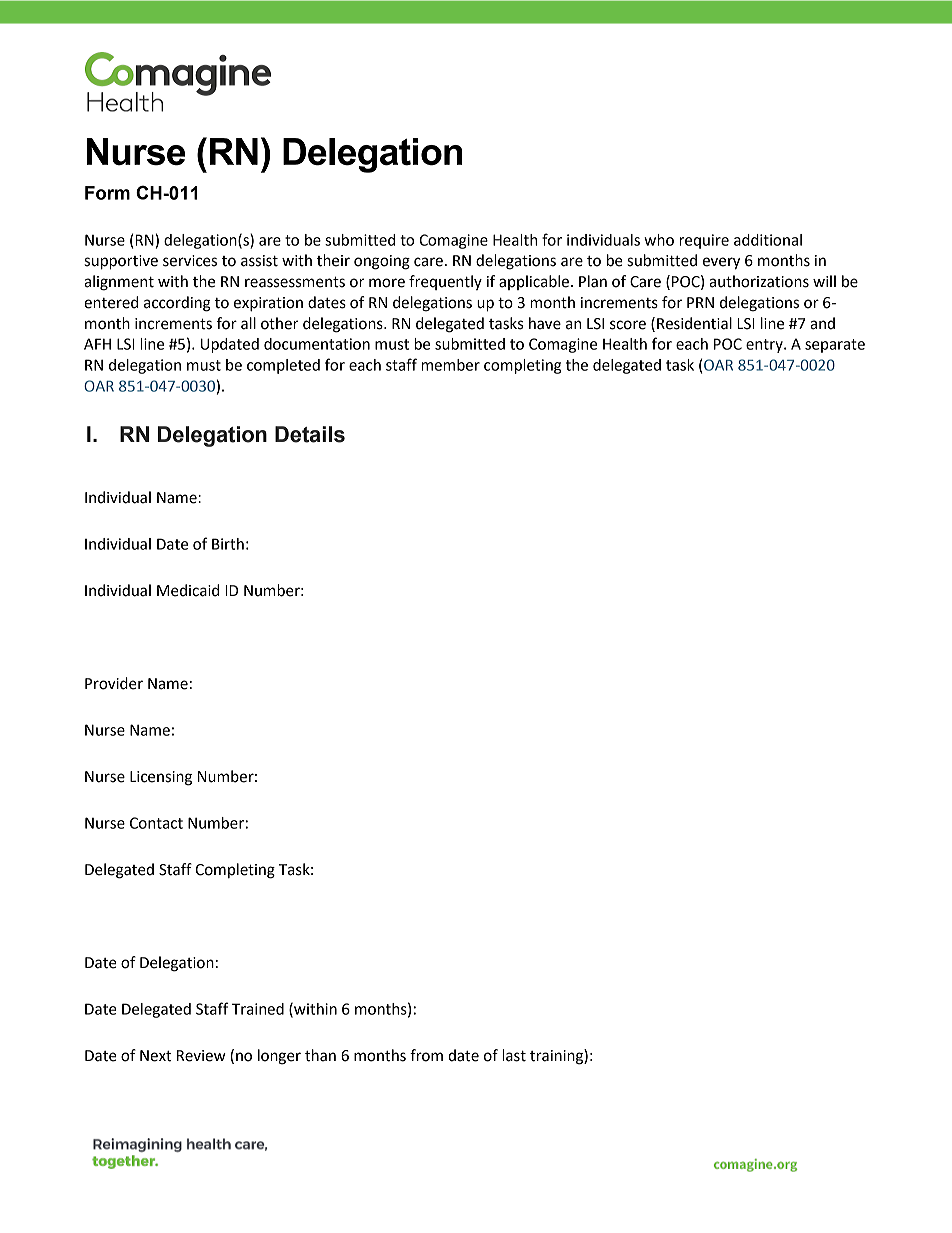  What do you see at coordinates (310, 434) in the image?
I see `Details` at bounding box center [310, 434].
